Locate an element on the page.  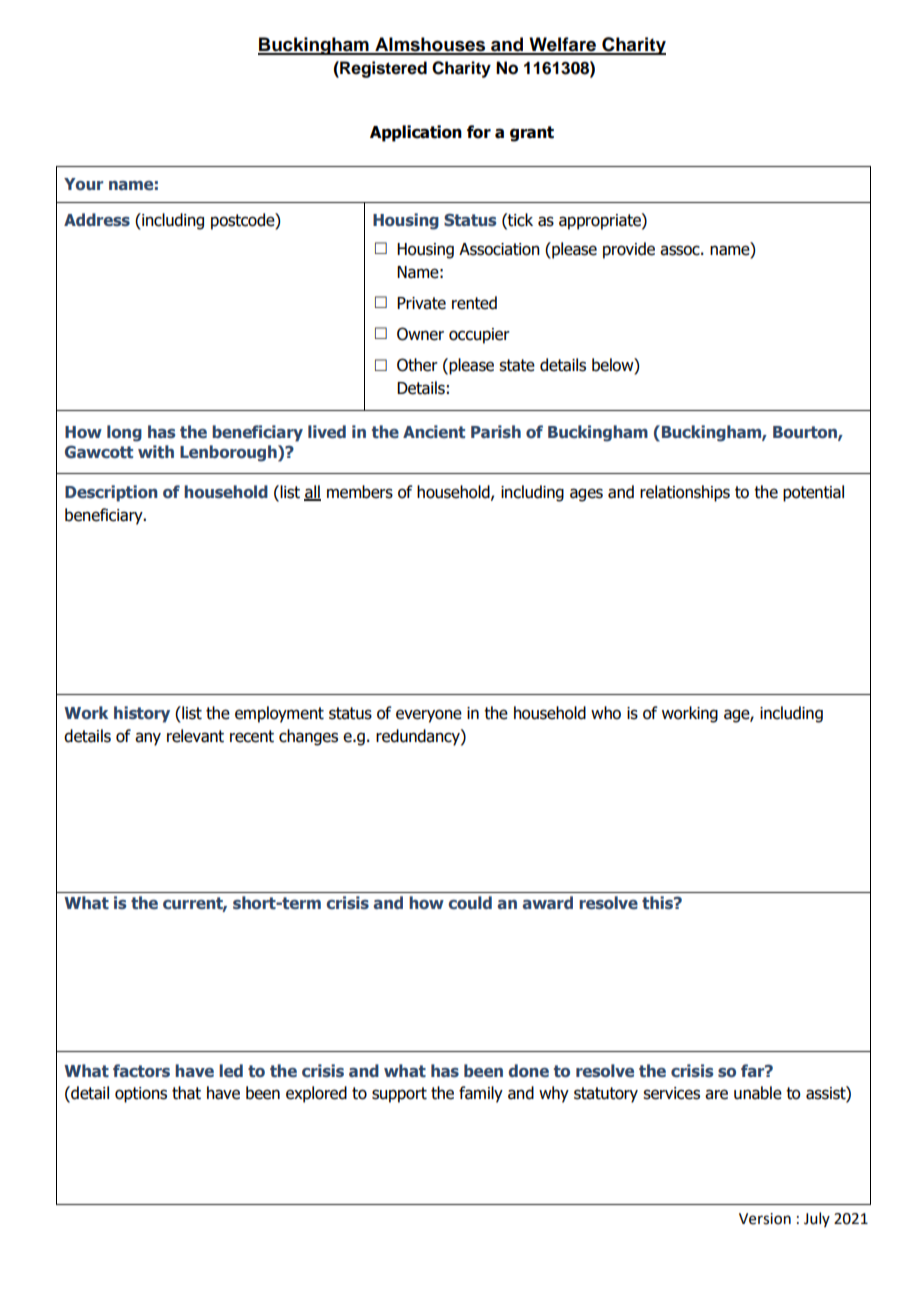
any is located at coordinates (148, 739).
